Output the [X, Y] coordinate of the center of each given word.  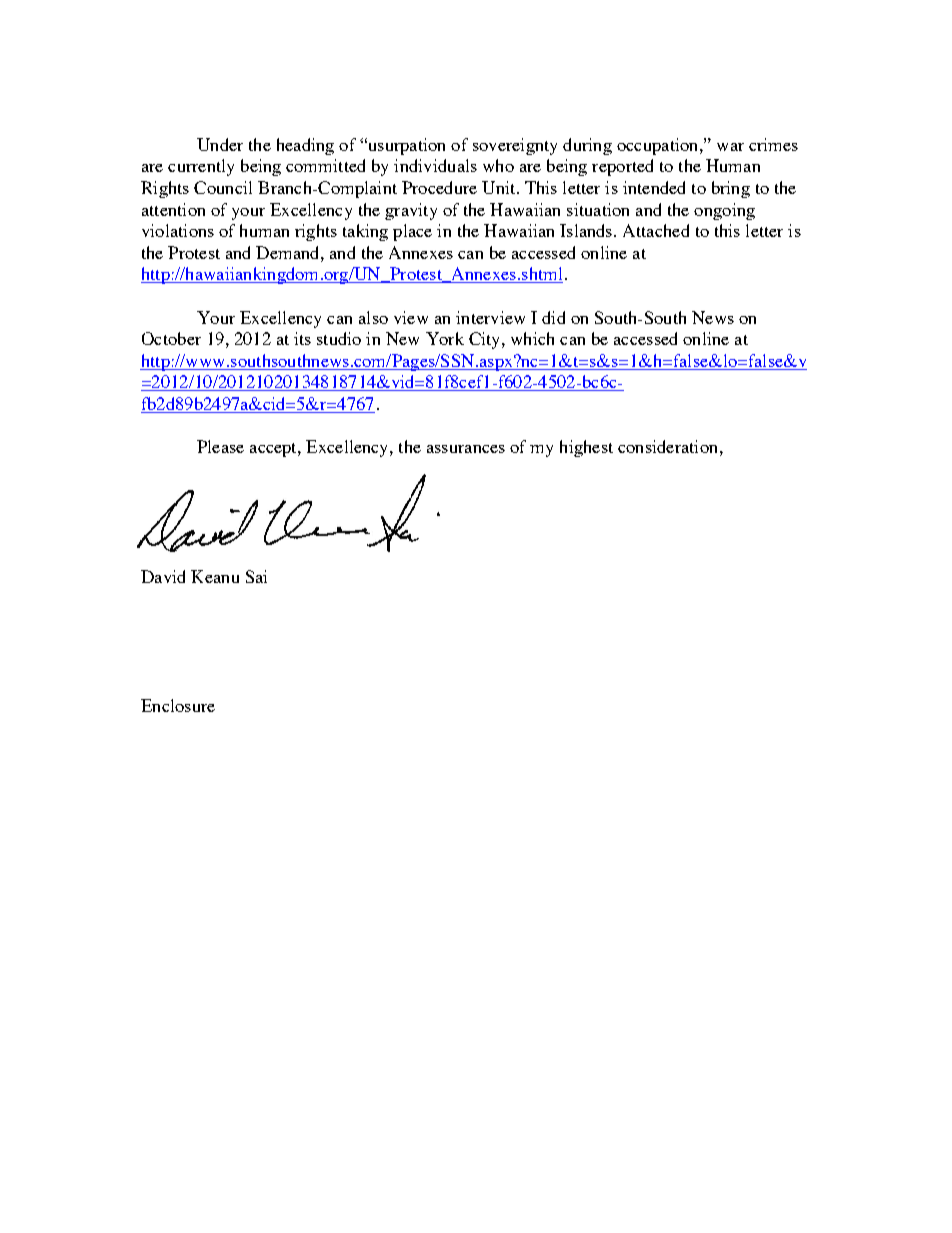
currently [201, 167]
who [498, 165]
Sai [256, 576]
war [730, 147]
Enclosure [178, 705]
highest [586, 448]
